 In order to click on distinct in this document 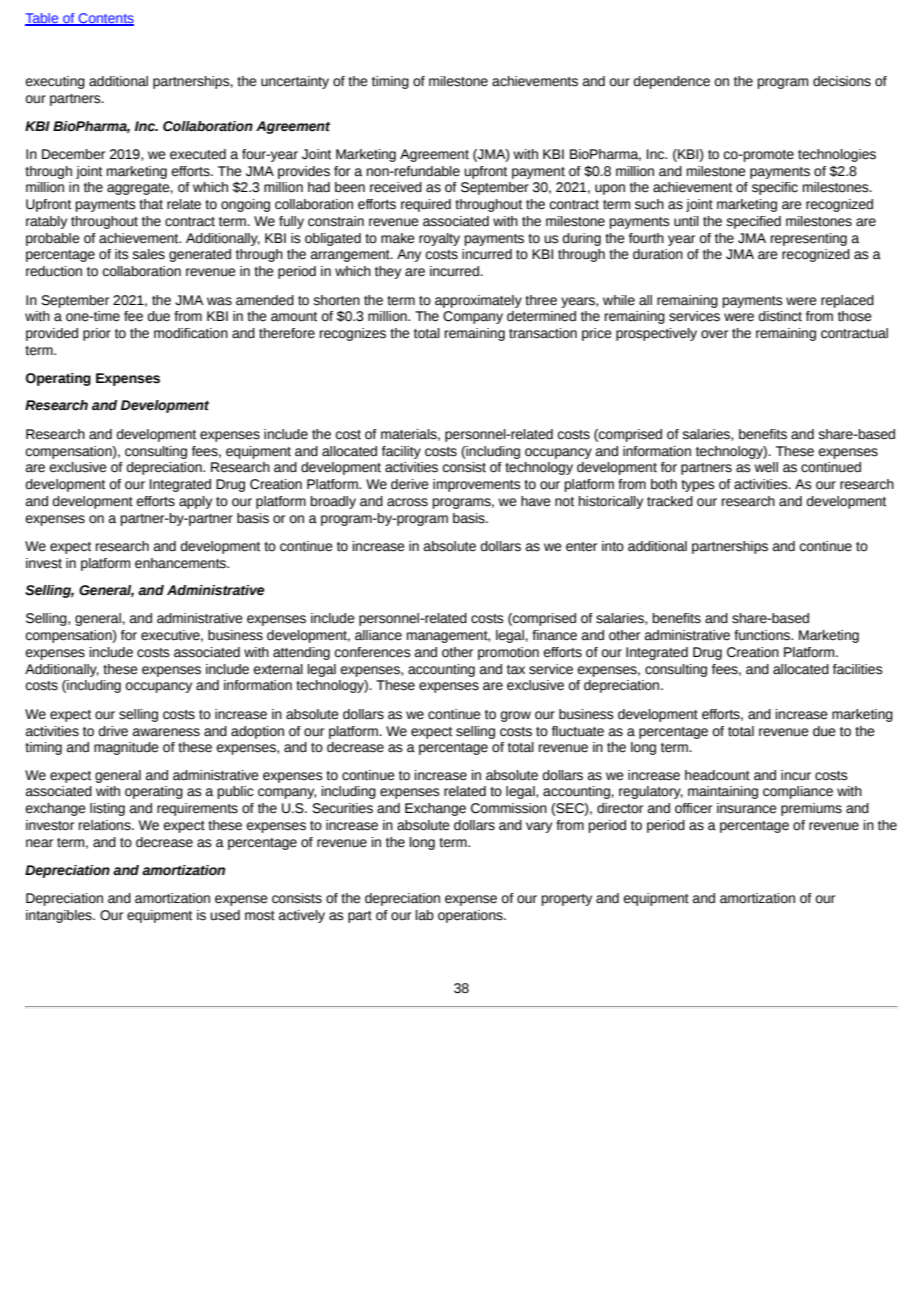, I will do `click(780, 316)`.
